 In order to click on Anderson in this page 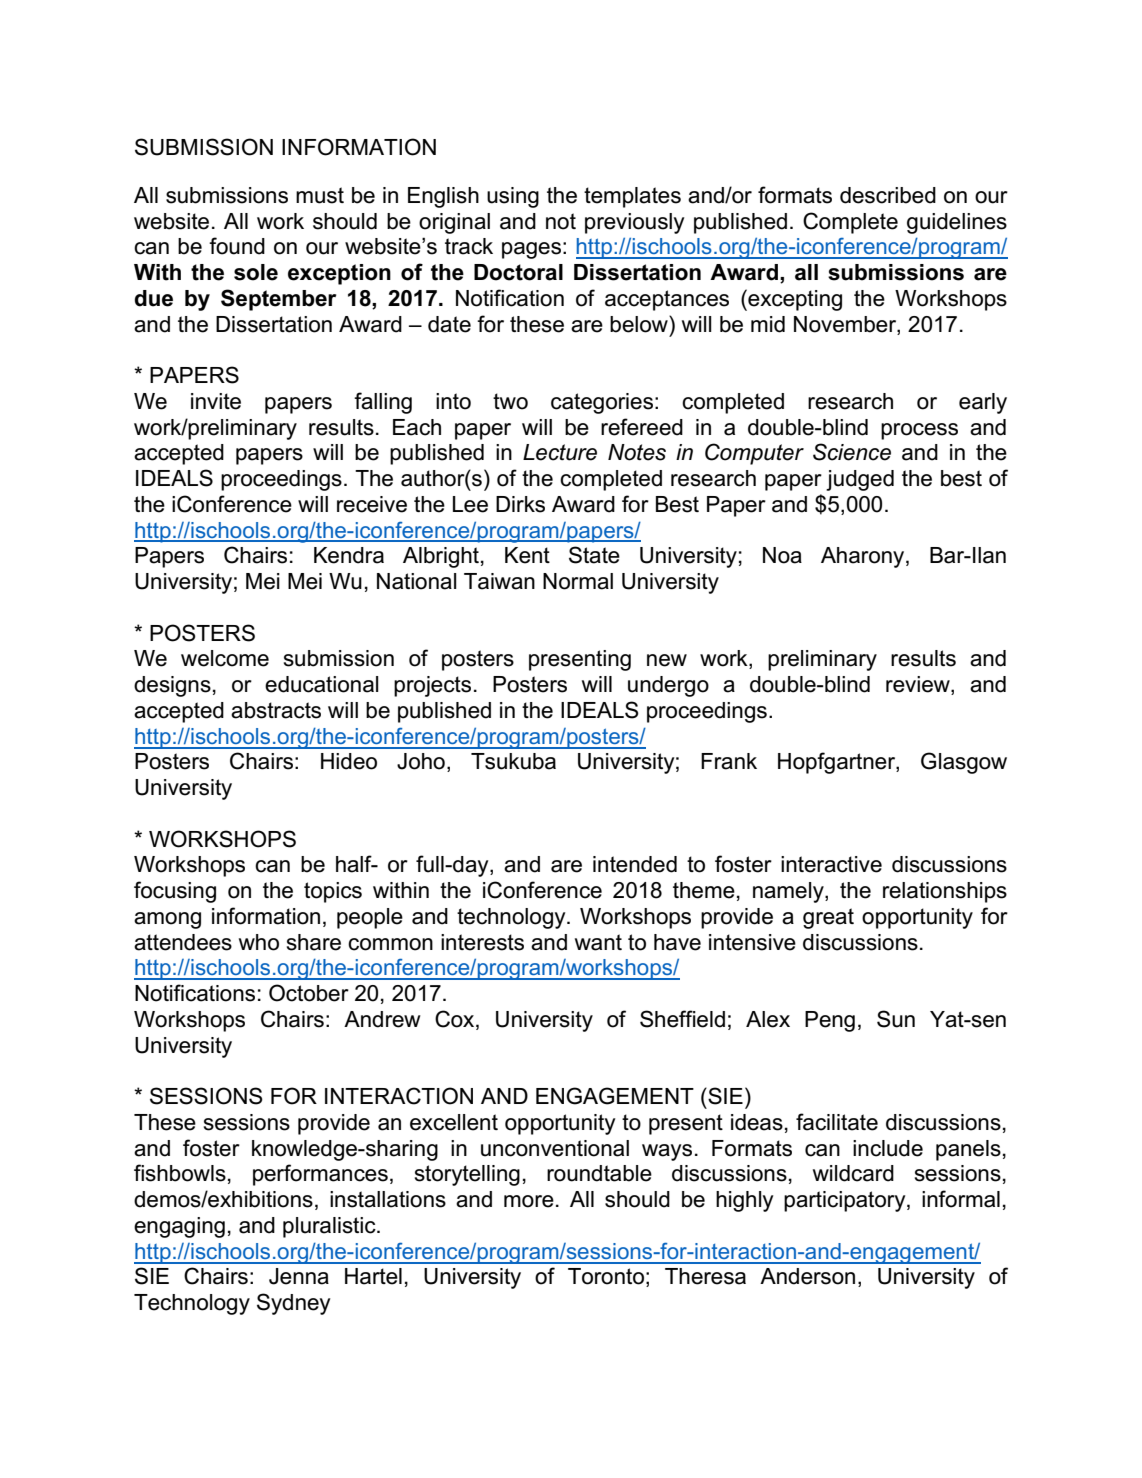, I will do `click(807, 1276)`.
